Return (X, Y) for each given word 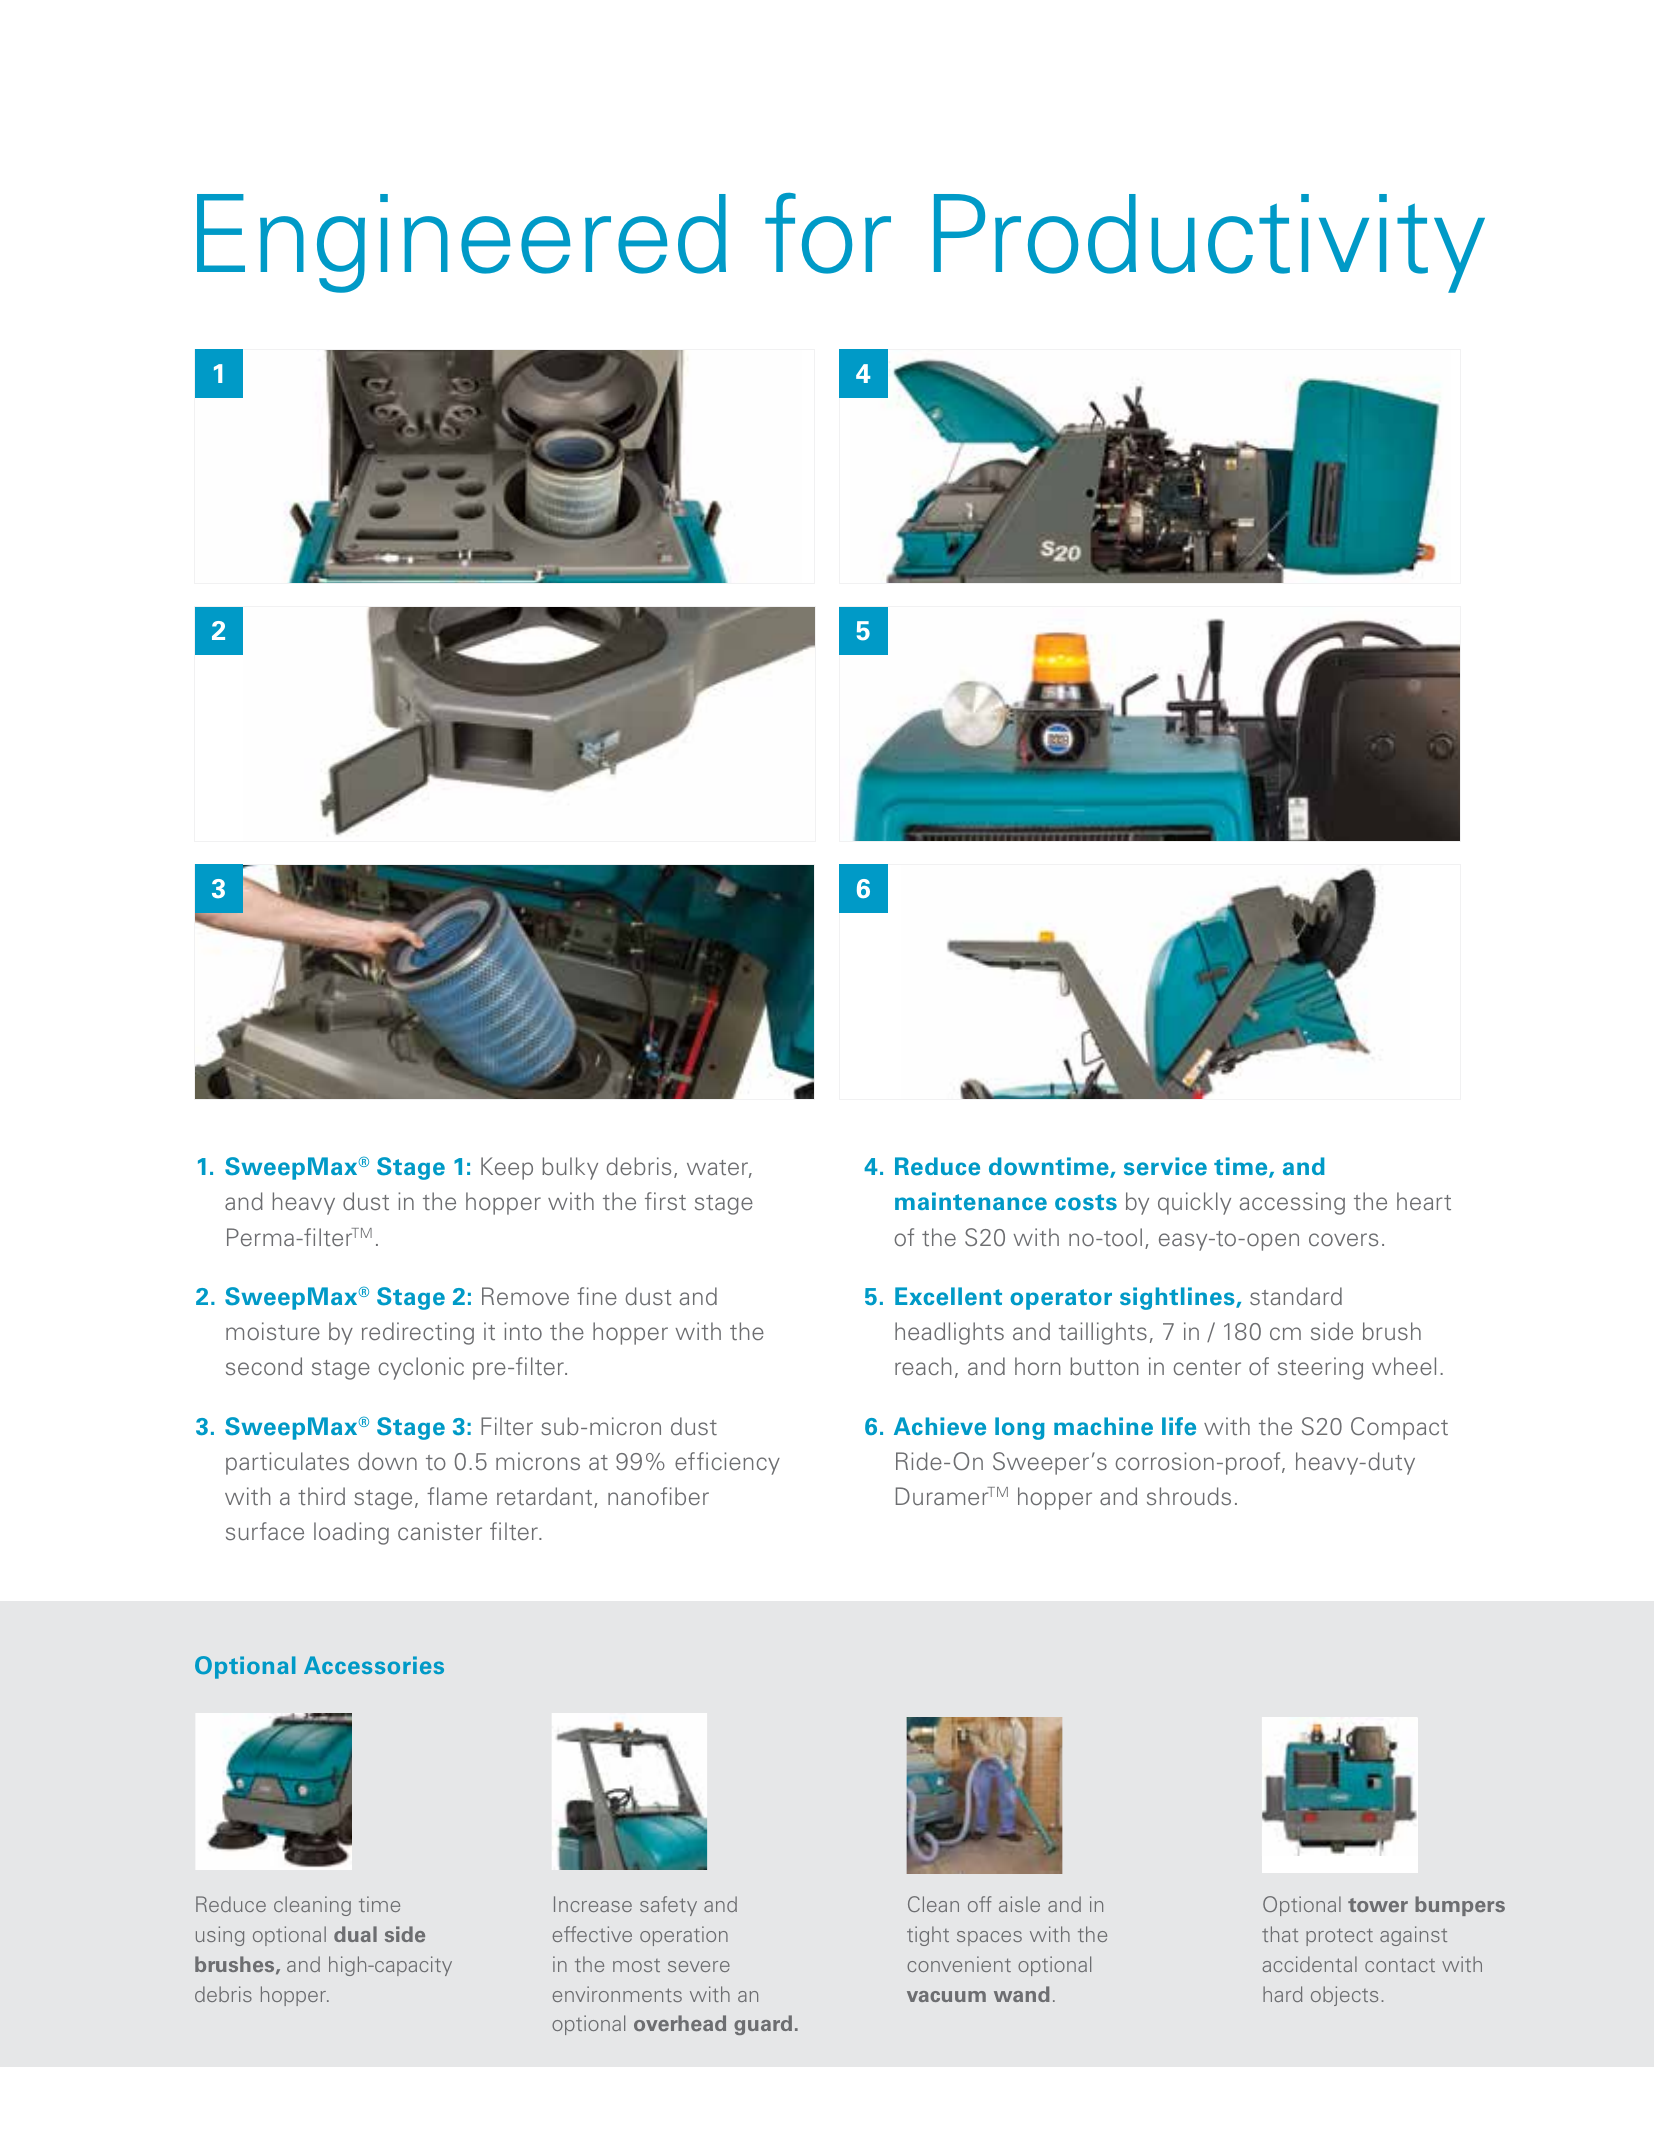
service (1165, 1166)
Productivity (1209, 243)
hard (1282, 1994)
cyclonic (421, 1368)
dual (355, 1934)
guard (763, 2025)
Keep (507, 1168)
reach (923, 1366)
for (828, 233)
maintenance (971, 1201)
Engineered (461, 243)
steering (1320, 1368)
